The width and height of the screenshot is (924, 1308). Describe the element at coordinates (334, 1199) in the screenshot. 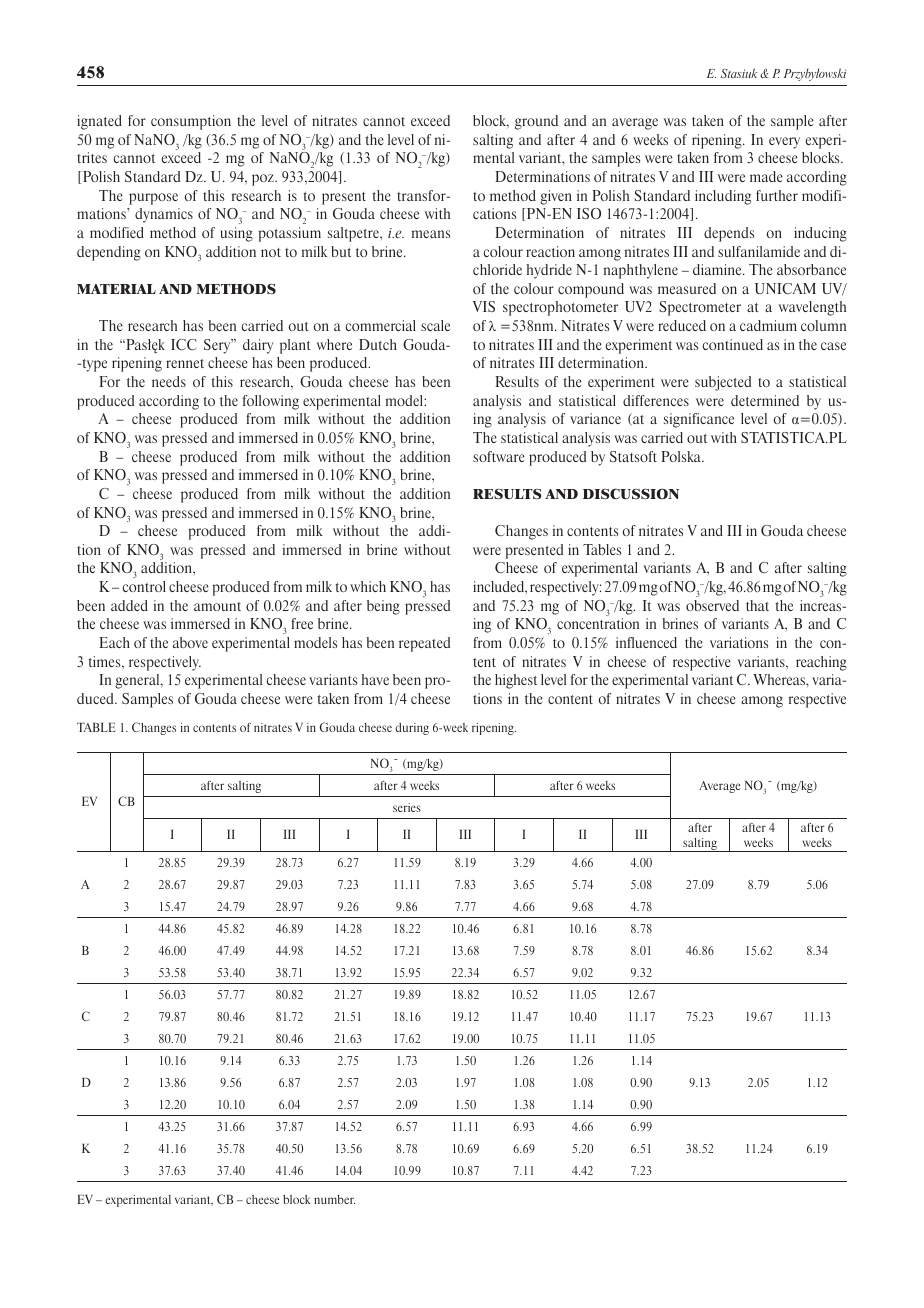

I see `number` at that location.
